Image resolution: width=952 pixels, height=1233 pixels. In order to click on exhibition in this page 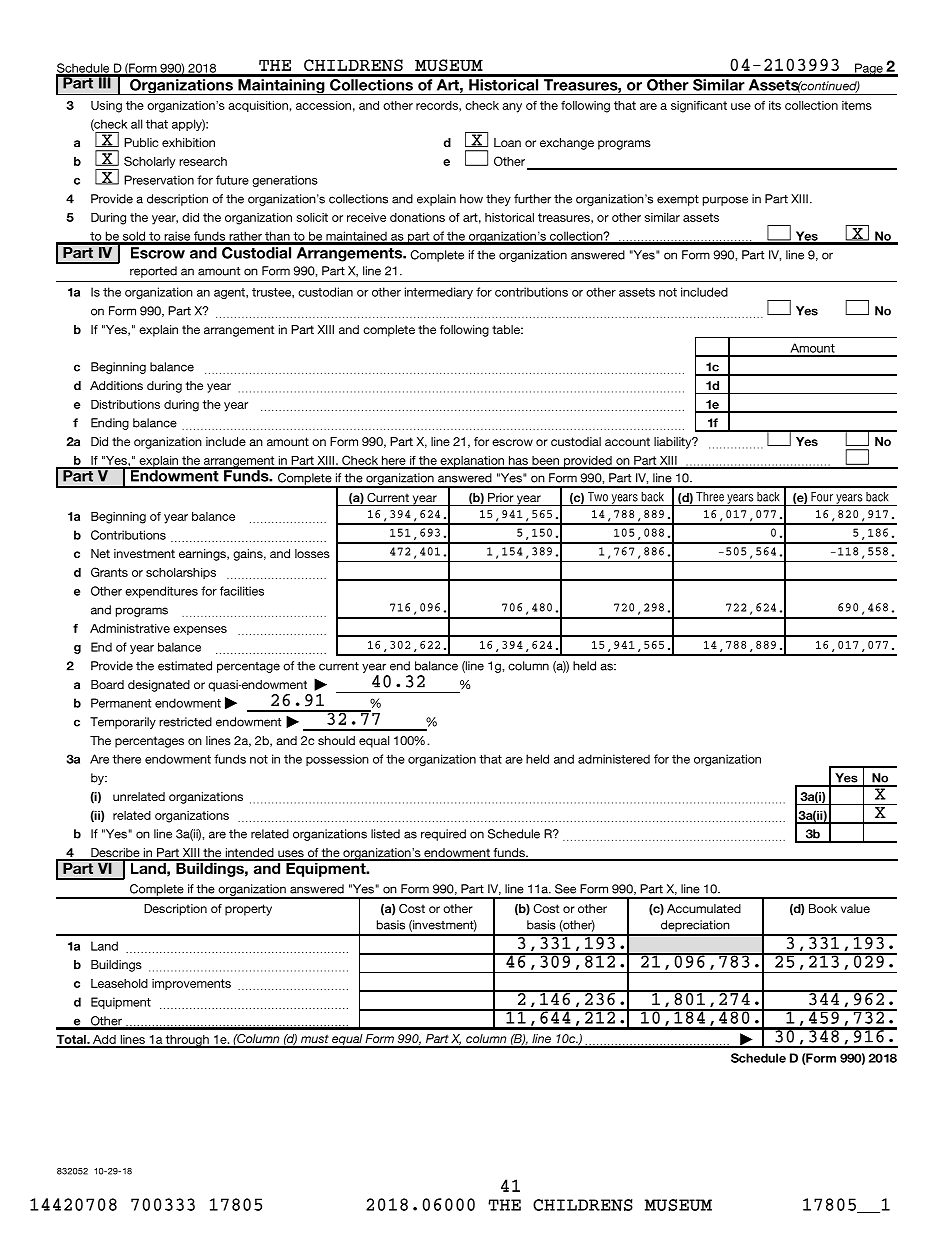, I will do `click(188, 142)`.
